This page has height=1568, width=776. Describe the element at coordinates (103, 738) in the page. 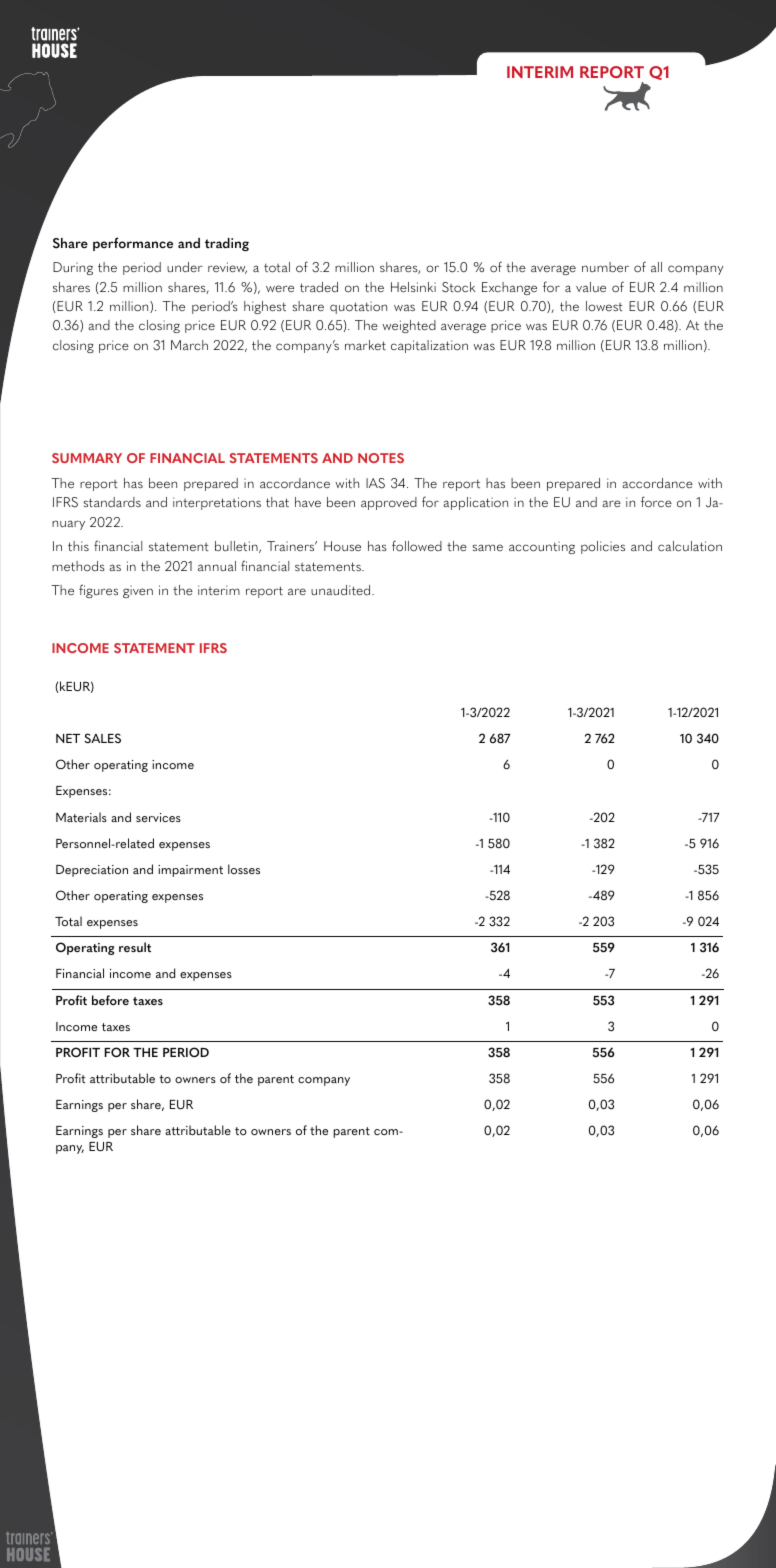

I see `SALES` at that location.
